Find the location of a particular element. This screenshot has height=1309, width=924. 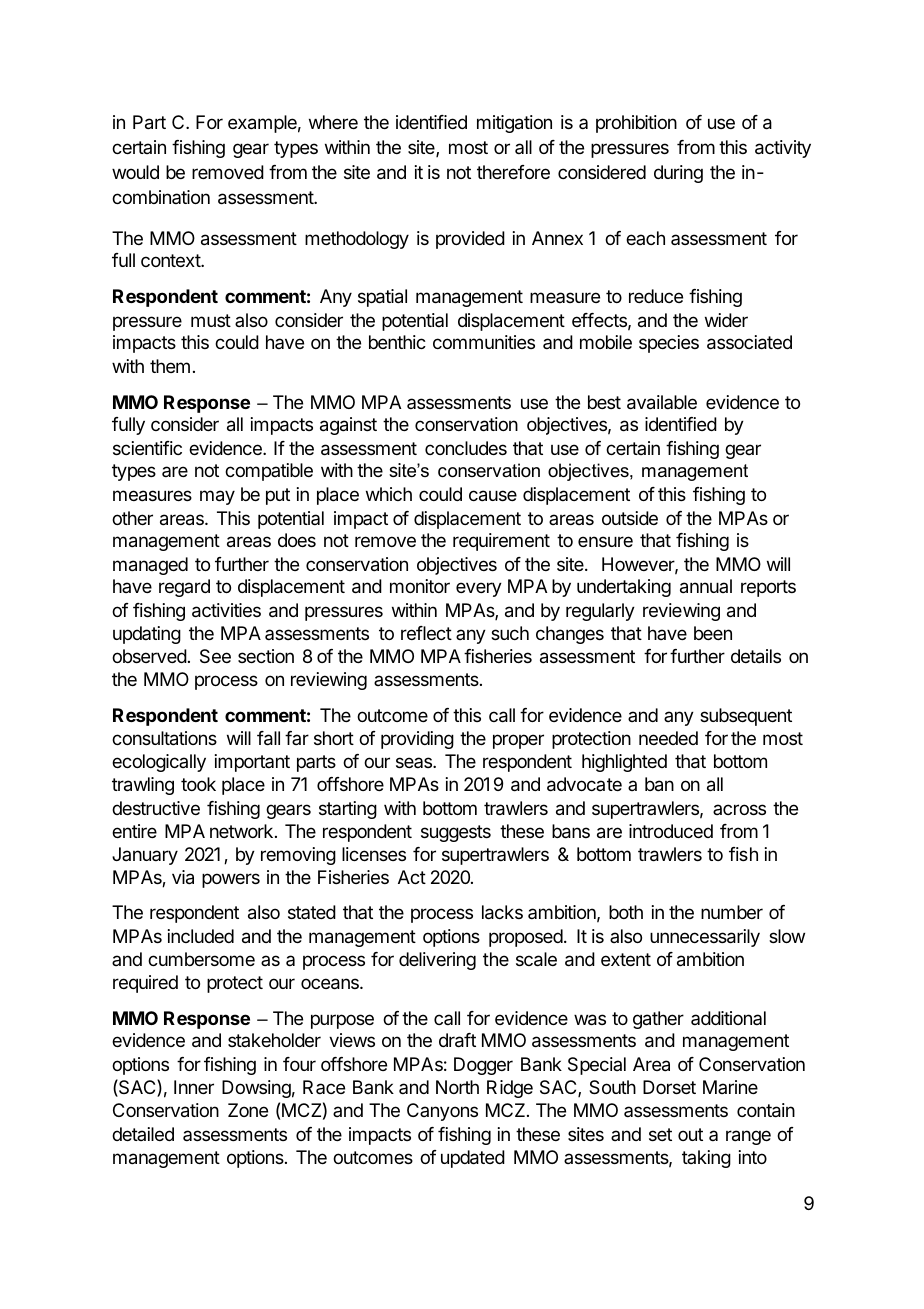

would is located at coordinates (135, 172).
